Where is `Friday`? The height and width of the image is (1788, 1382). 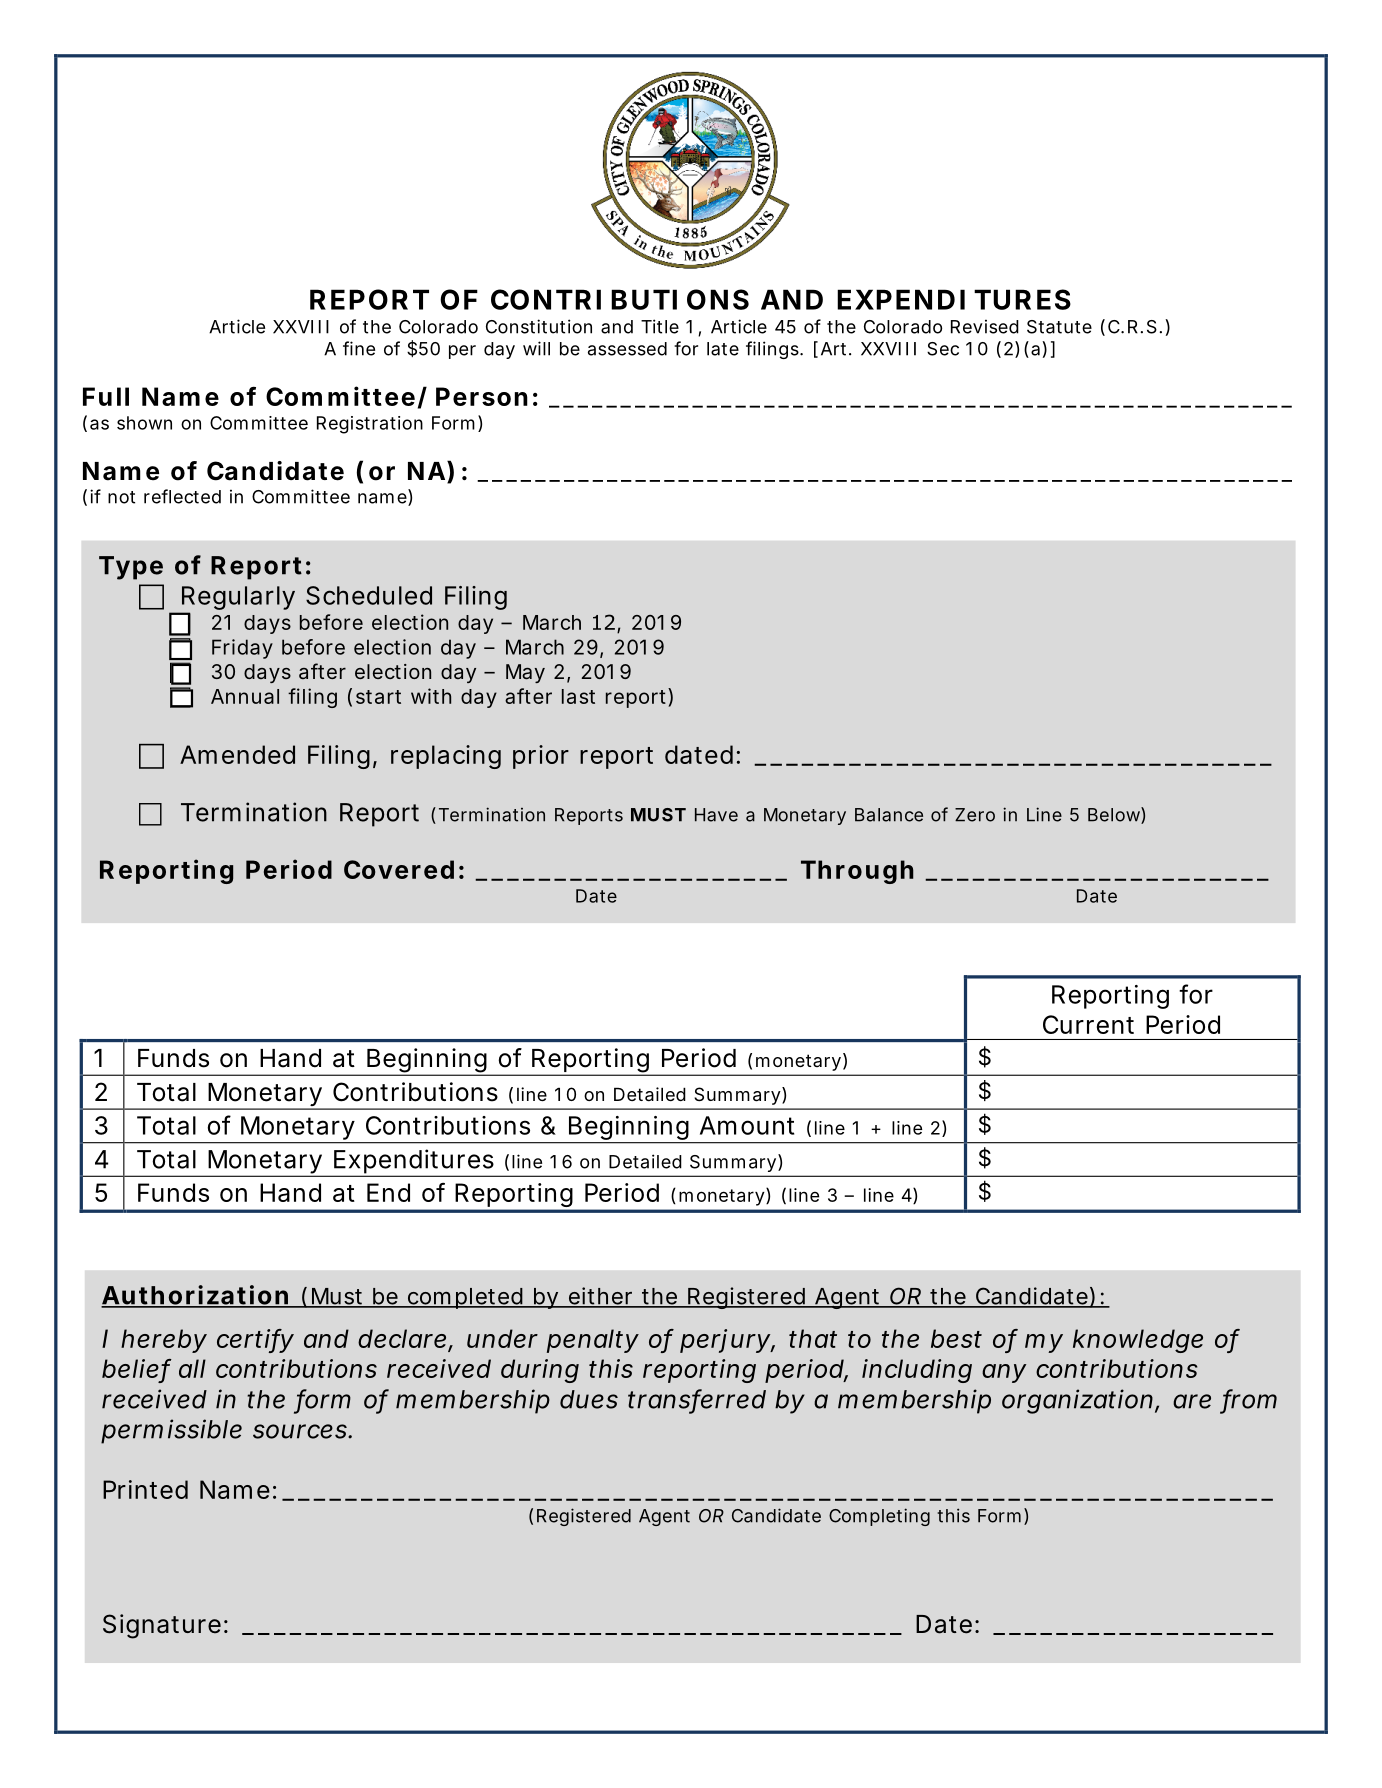 Friday is located at coordinates (242, 649).
